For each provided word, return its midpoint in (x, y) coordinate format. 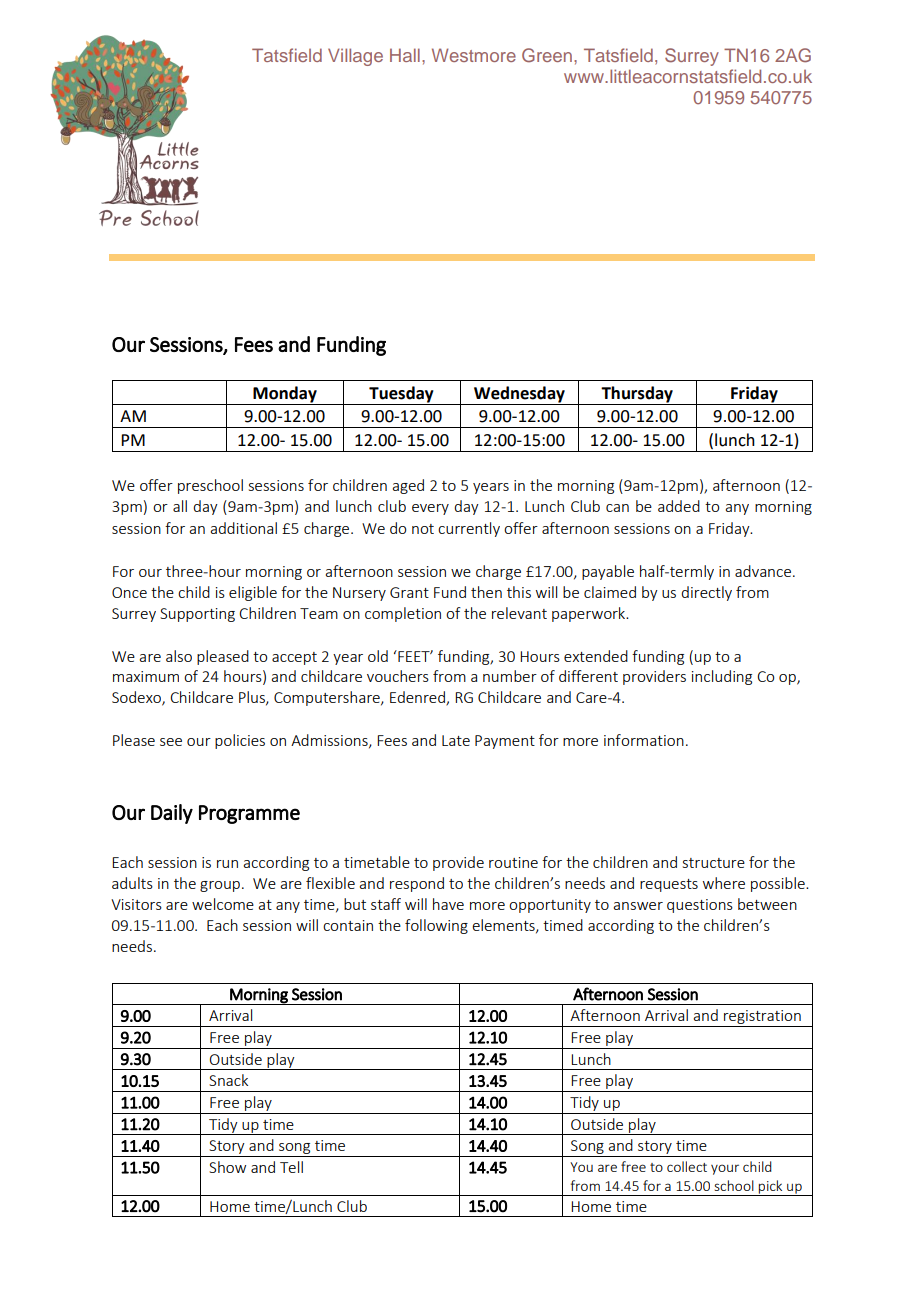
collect (687, 1166)
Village (355, 57)
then (486, 592)
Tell (291, 1167)
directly (706, 593)
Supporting (197, 615)
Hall (405, 55)
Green (547, 55)
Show (227, 1167)
